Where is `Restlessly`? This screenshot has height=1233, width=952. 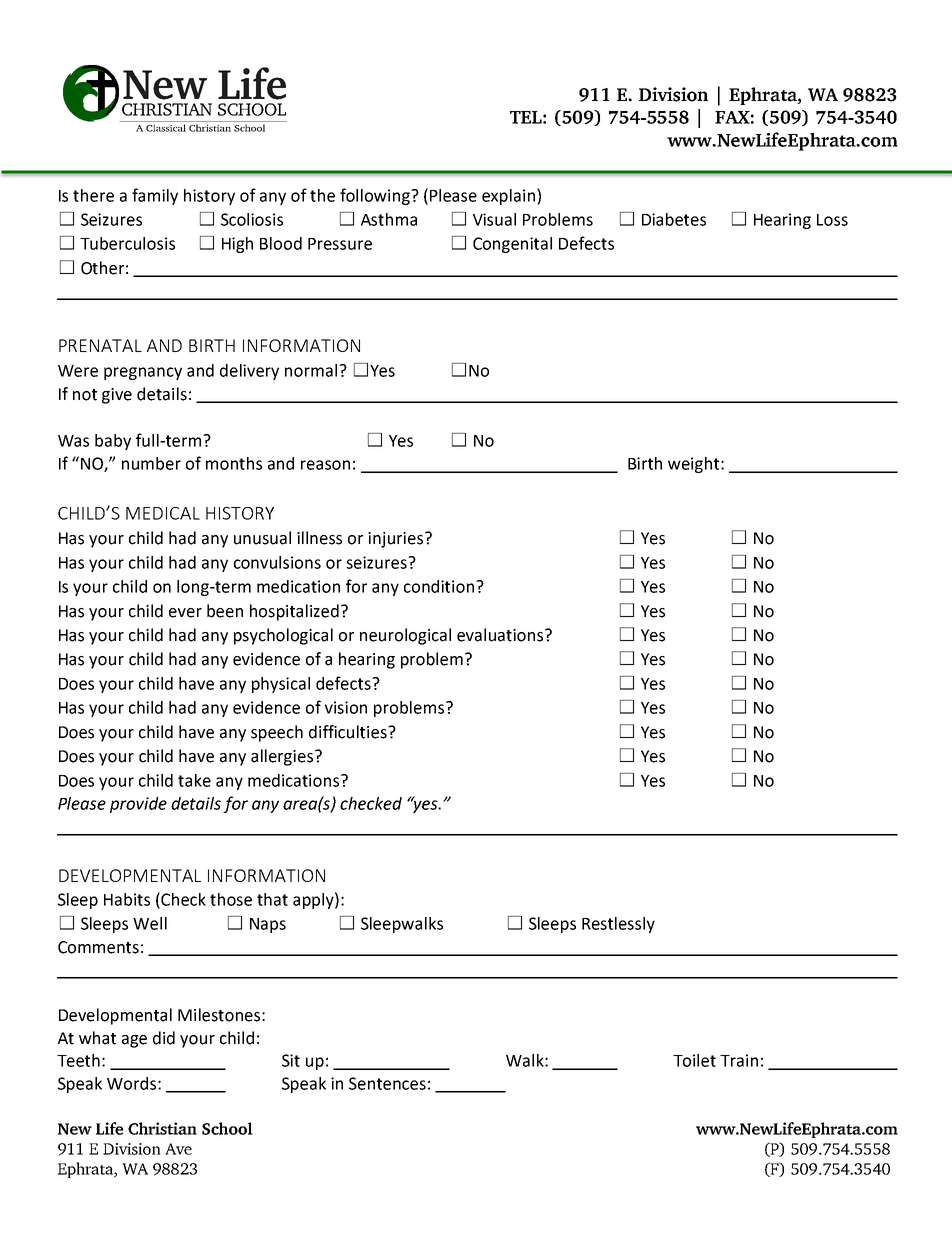 Restlessly is located at coordinates (618, 925).
